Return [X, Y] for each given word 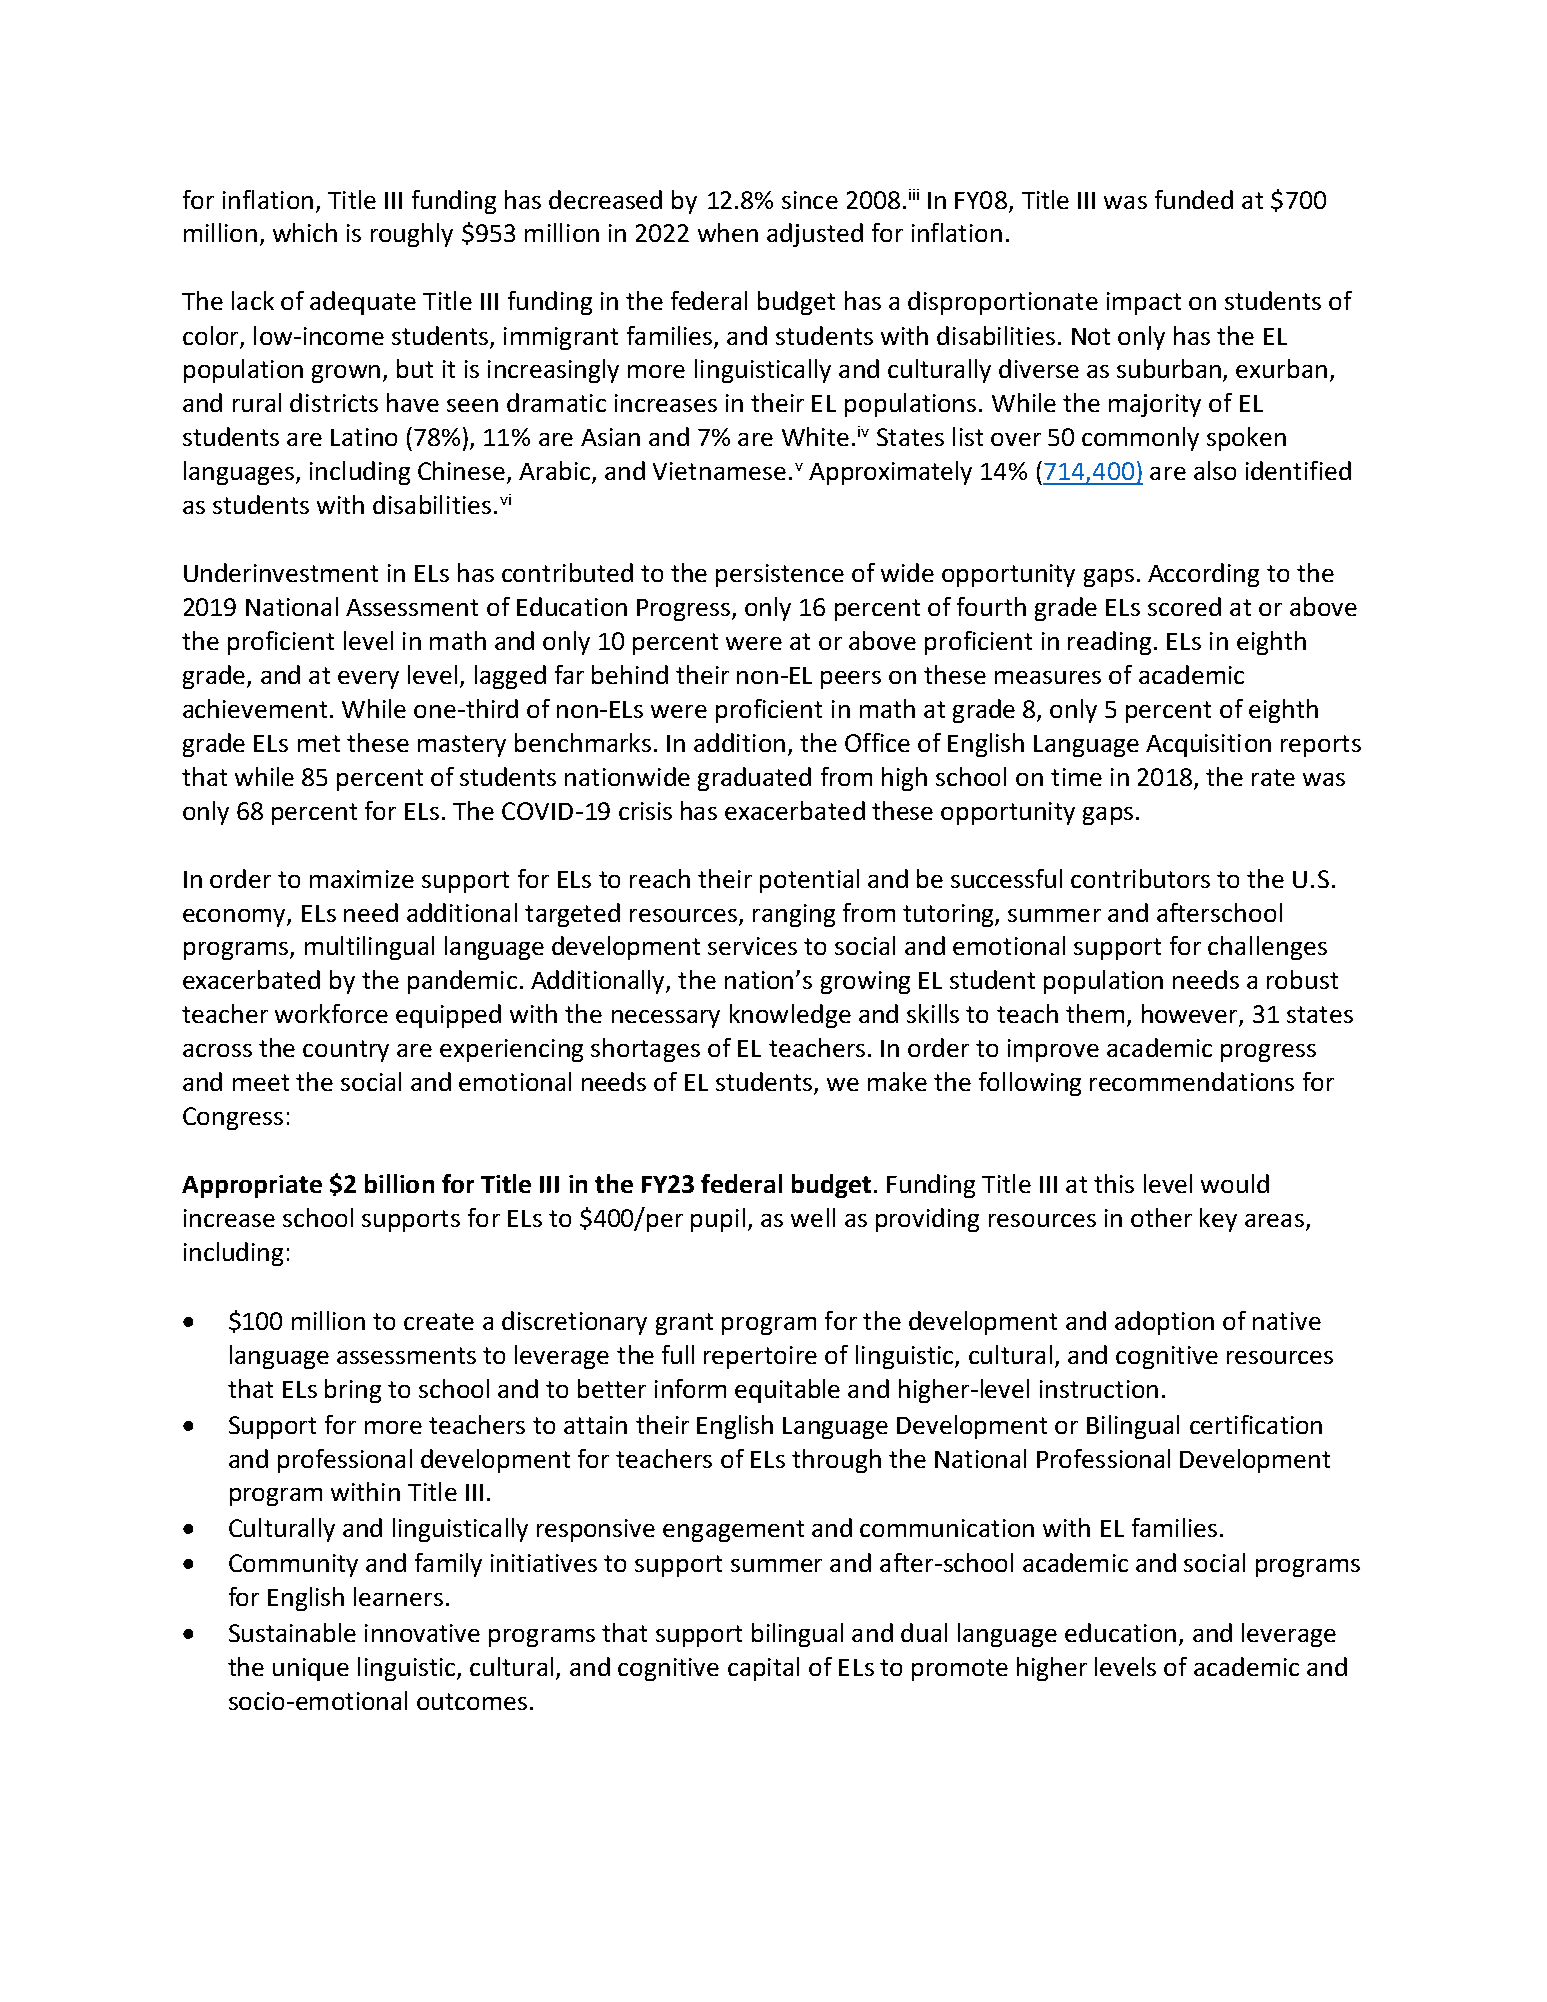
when [728, 232]
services [752, 946]
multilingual [369, 948]
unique [311, 1669]
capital [763, 1669]
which [305, 232]
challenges [1267, 948]
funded [1194, 199]
